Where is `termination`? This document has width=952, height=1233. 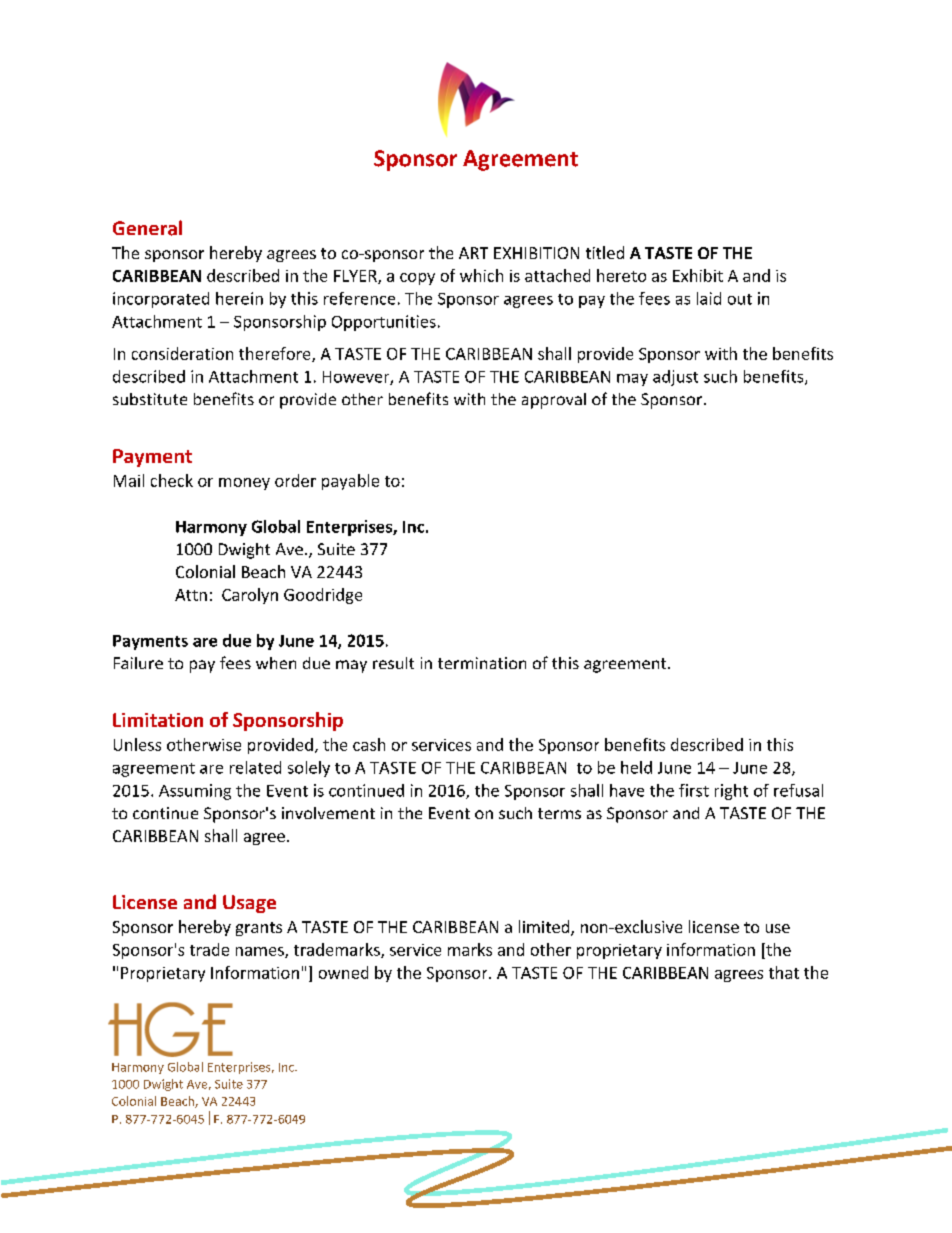
termination is located at coordinates (482, 663).
